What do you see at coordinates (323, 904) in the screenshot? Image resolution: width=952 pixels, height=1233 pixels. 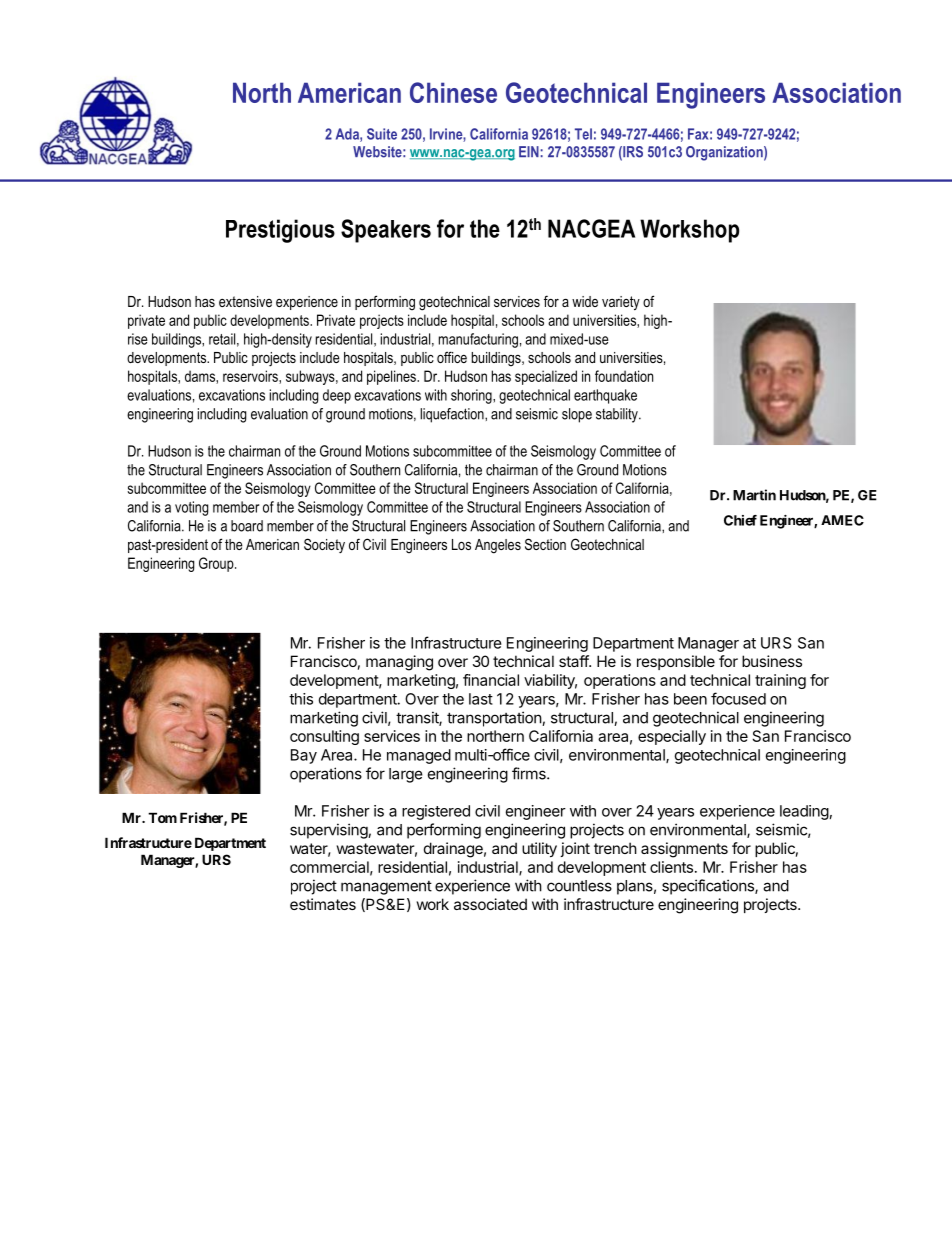 I see `estimates` at bounding box center [323, 904].
